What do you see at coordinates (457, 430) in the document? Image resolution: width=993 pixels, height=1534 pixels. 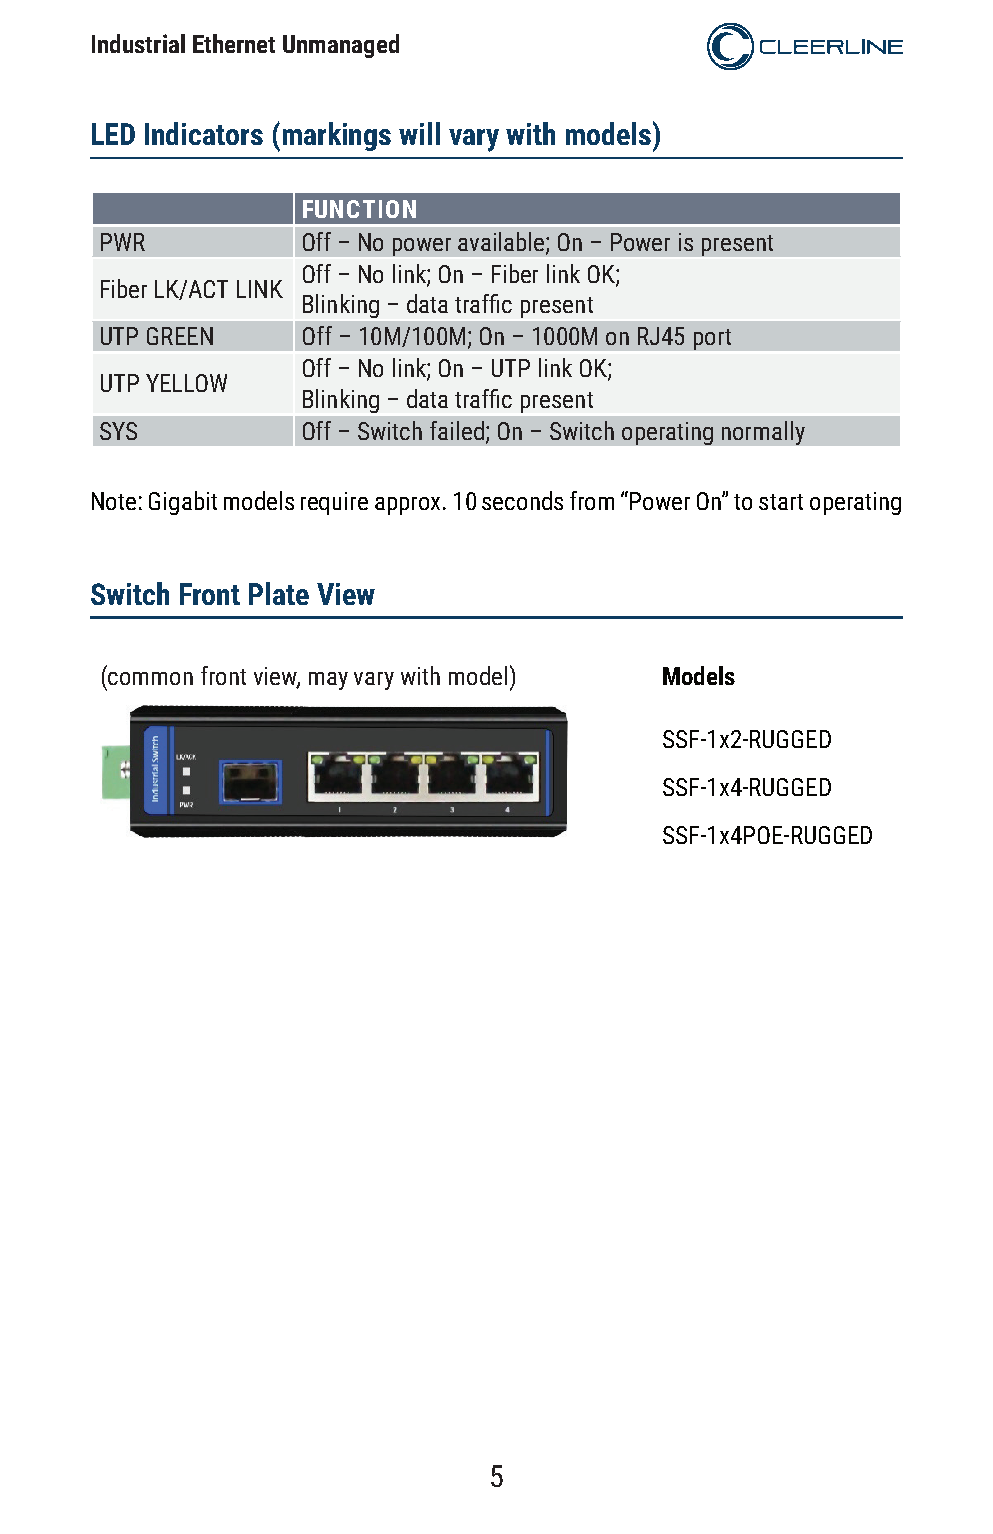 I see `failed` at bounding box center [457, 430].
